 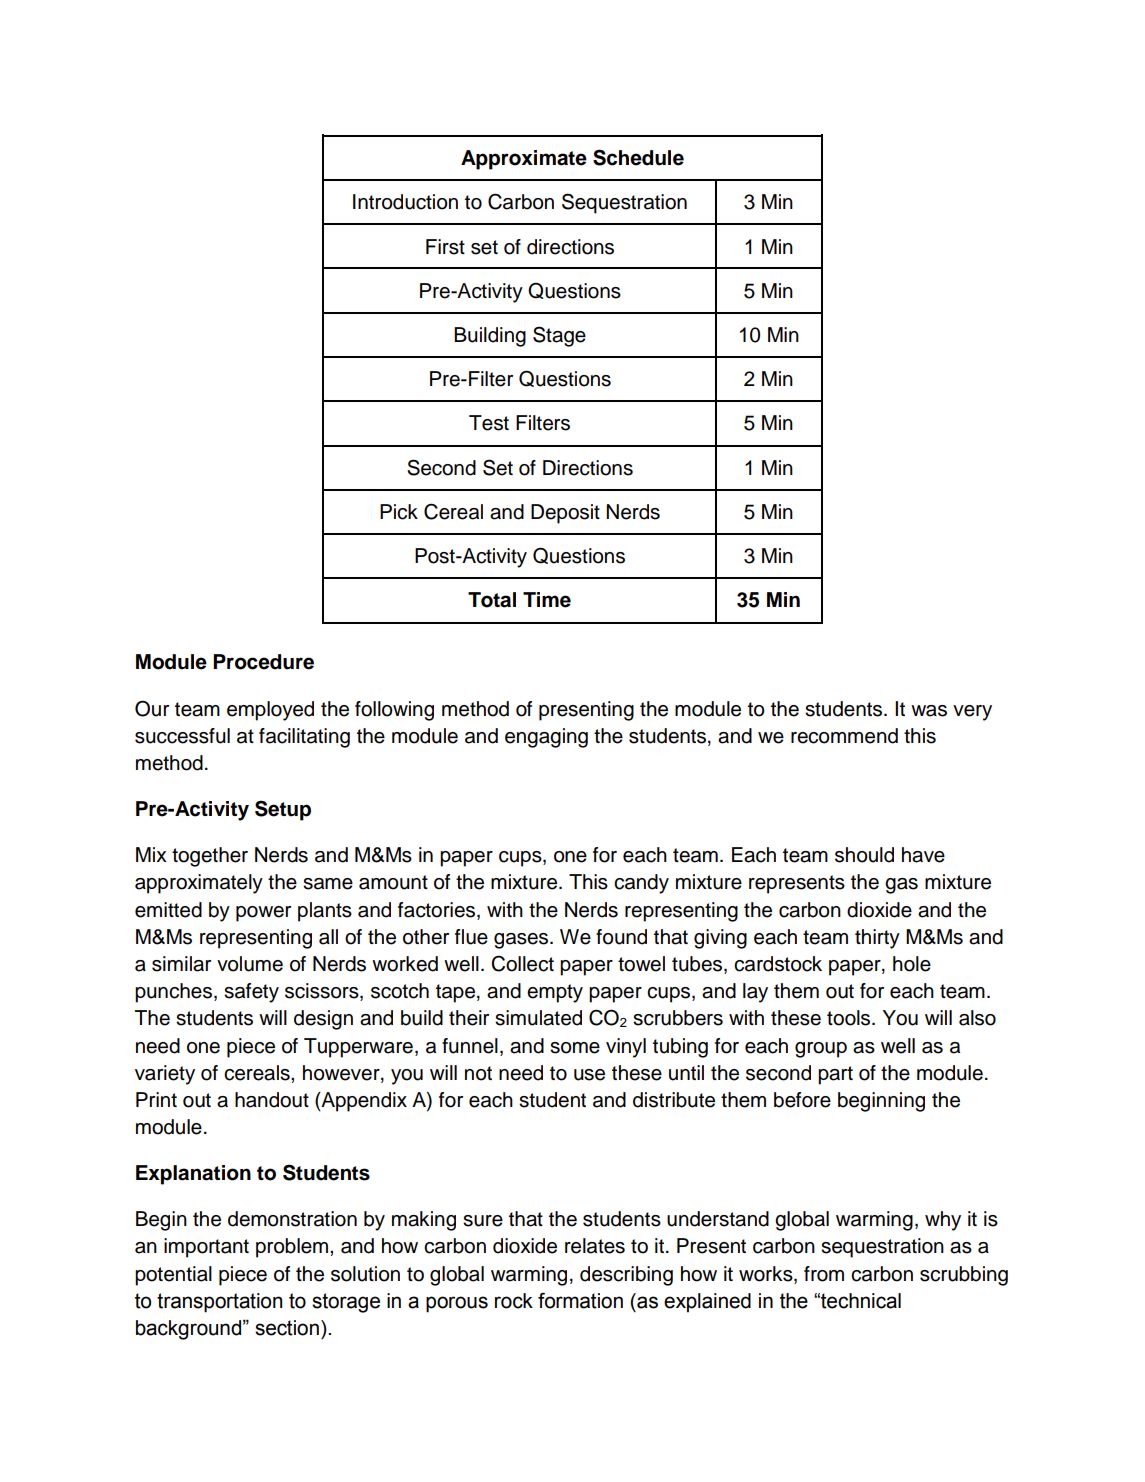 What do you see at coordinates (565, 514) in the screenshot?
I see `Deposit` at bounding box center [565, 514].
